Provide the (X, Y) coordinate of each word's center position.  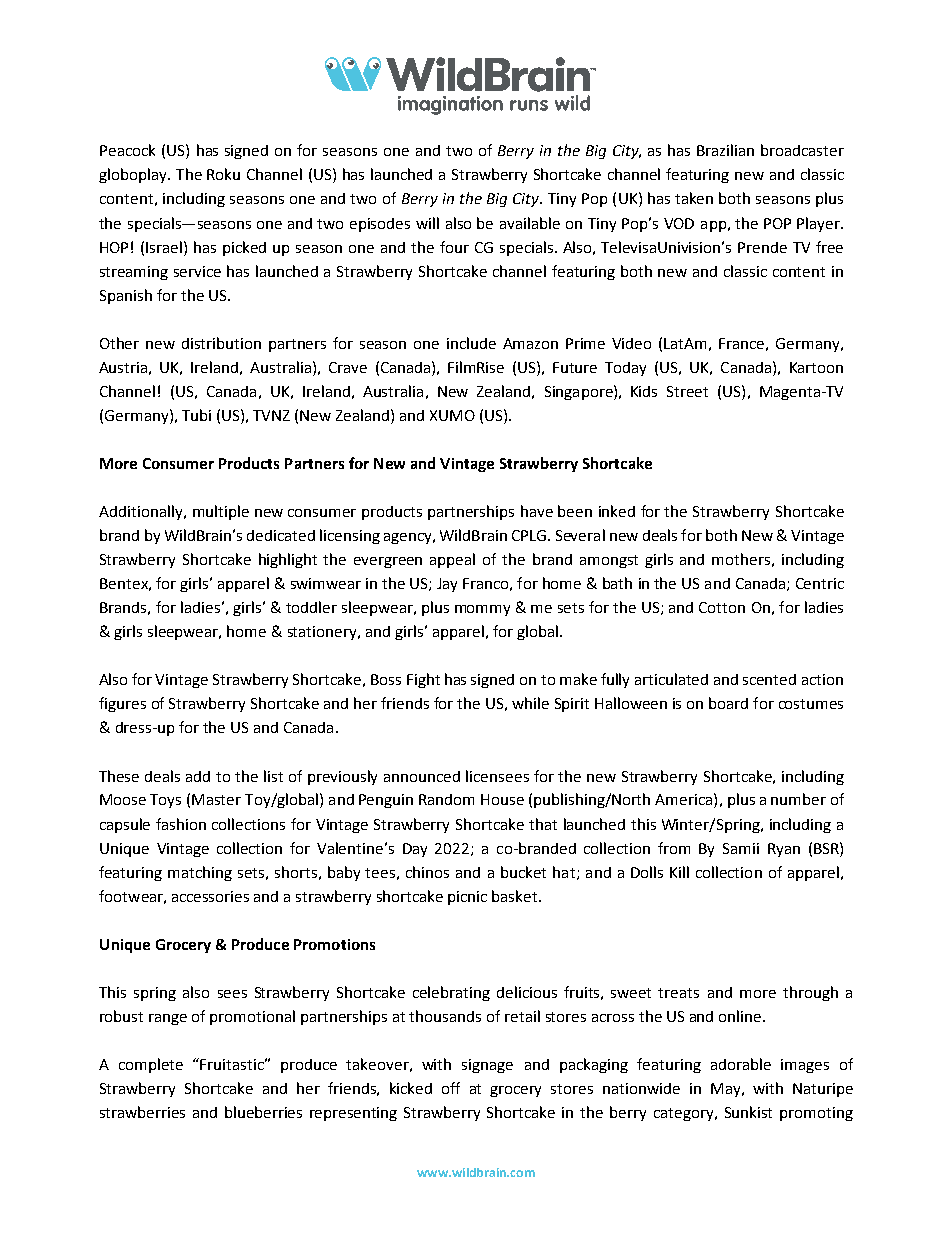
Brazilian (725, 150)
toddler (311, 607)
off (451, 1088)
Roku (223, 174)
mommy (482, 610)
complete (151, 1065)
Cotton (722, 607)
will (427, 223)
